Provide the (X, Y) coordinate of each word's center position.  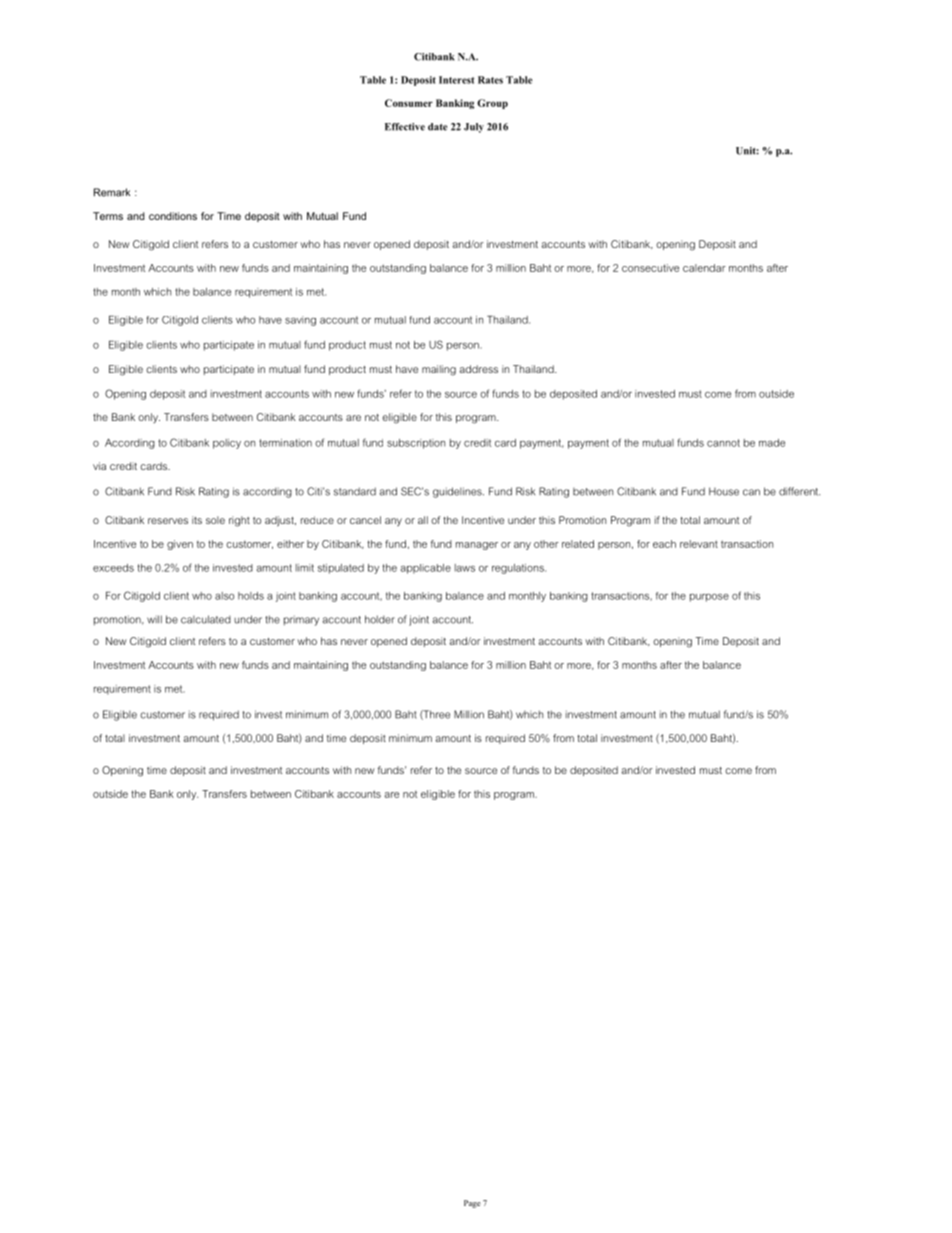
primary (301, 620)
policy (227, 444)
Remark (112, 192)
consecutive (650, 268)
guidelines (458, 492)
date (437, 127)
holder (380, 619)
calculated (206, 619)
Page (472, 1204)
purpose (709, 598)
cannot (723, 443)
